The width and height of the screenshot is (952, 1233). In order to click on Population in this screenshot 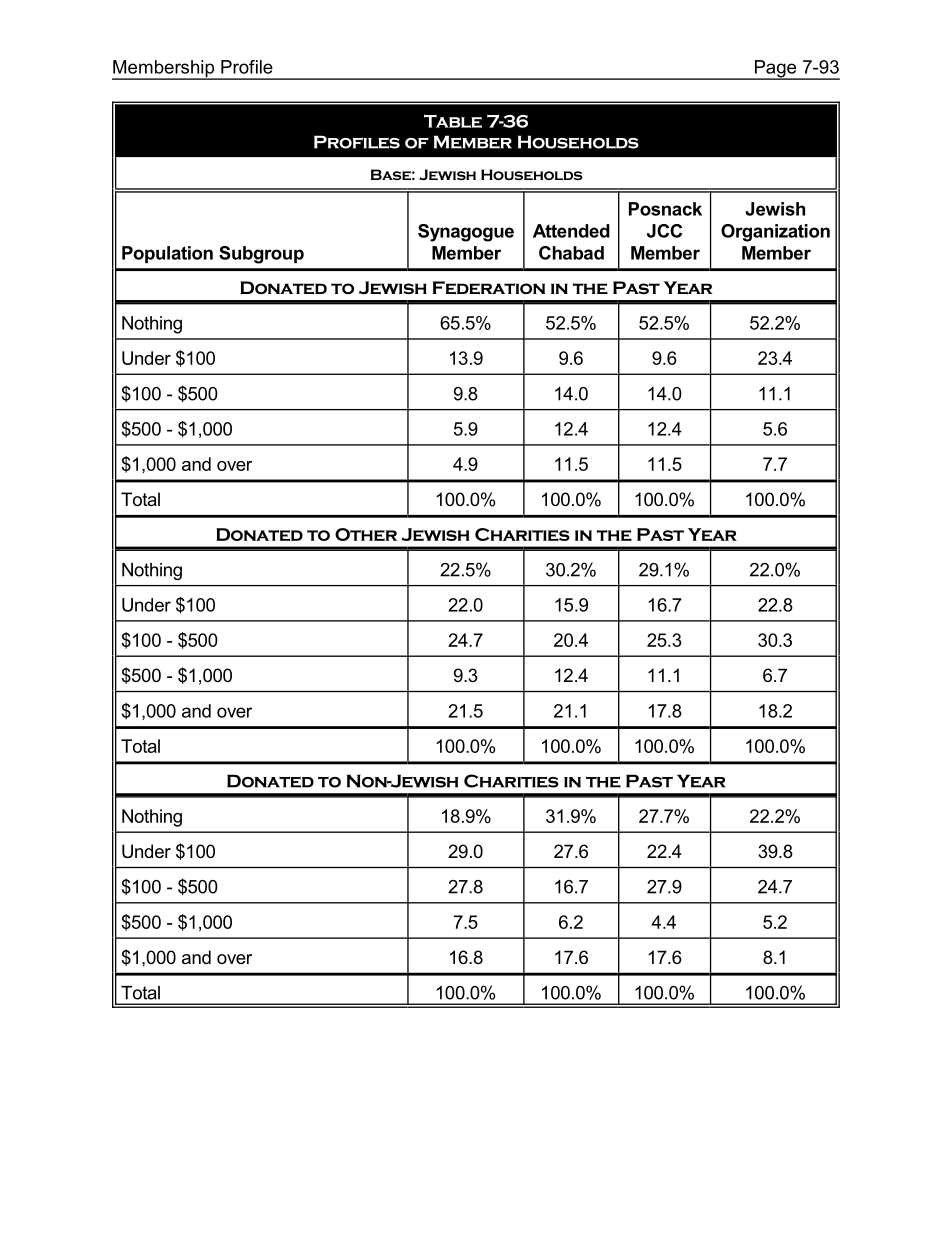, I will do `click(167, 254)`.
